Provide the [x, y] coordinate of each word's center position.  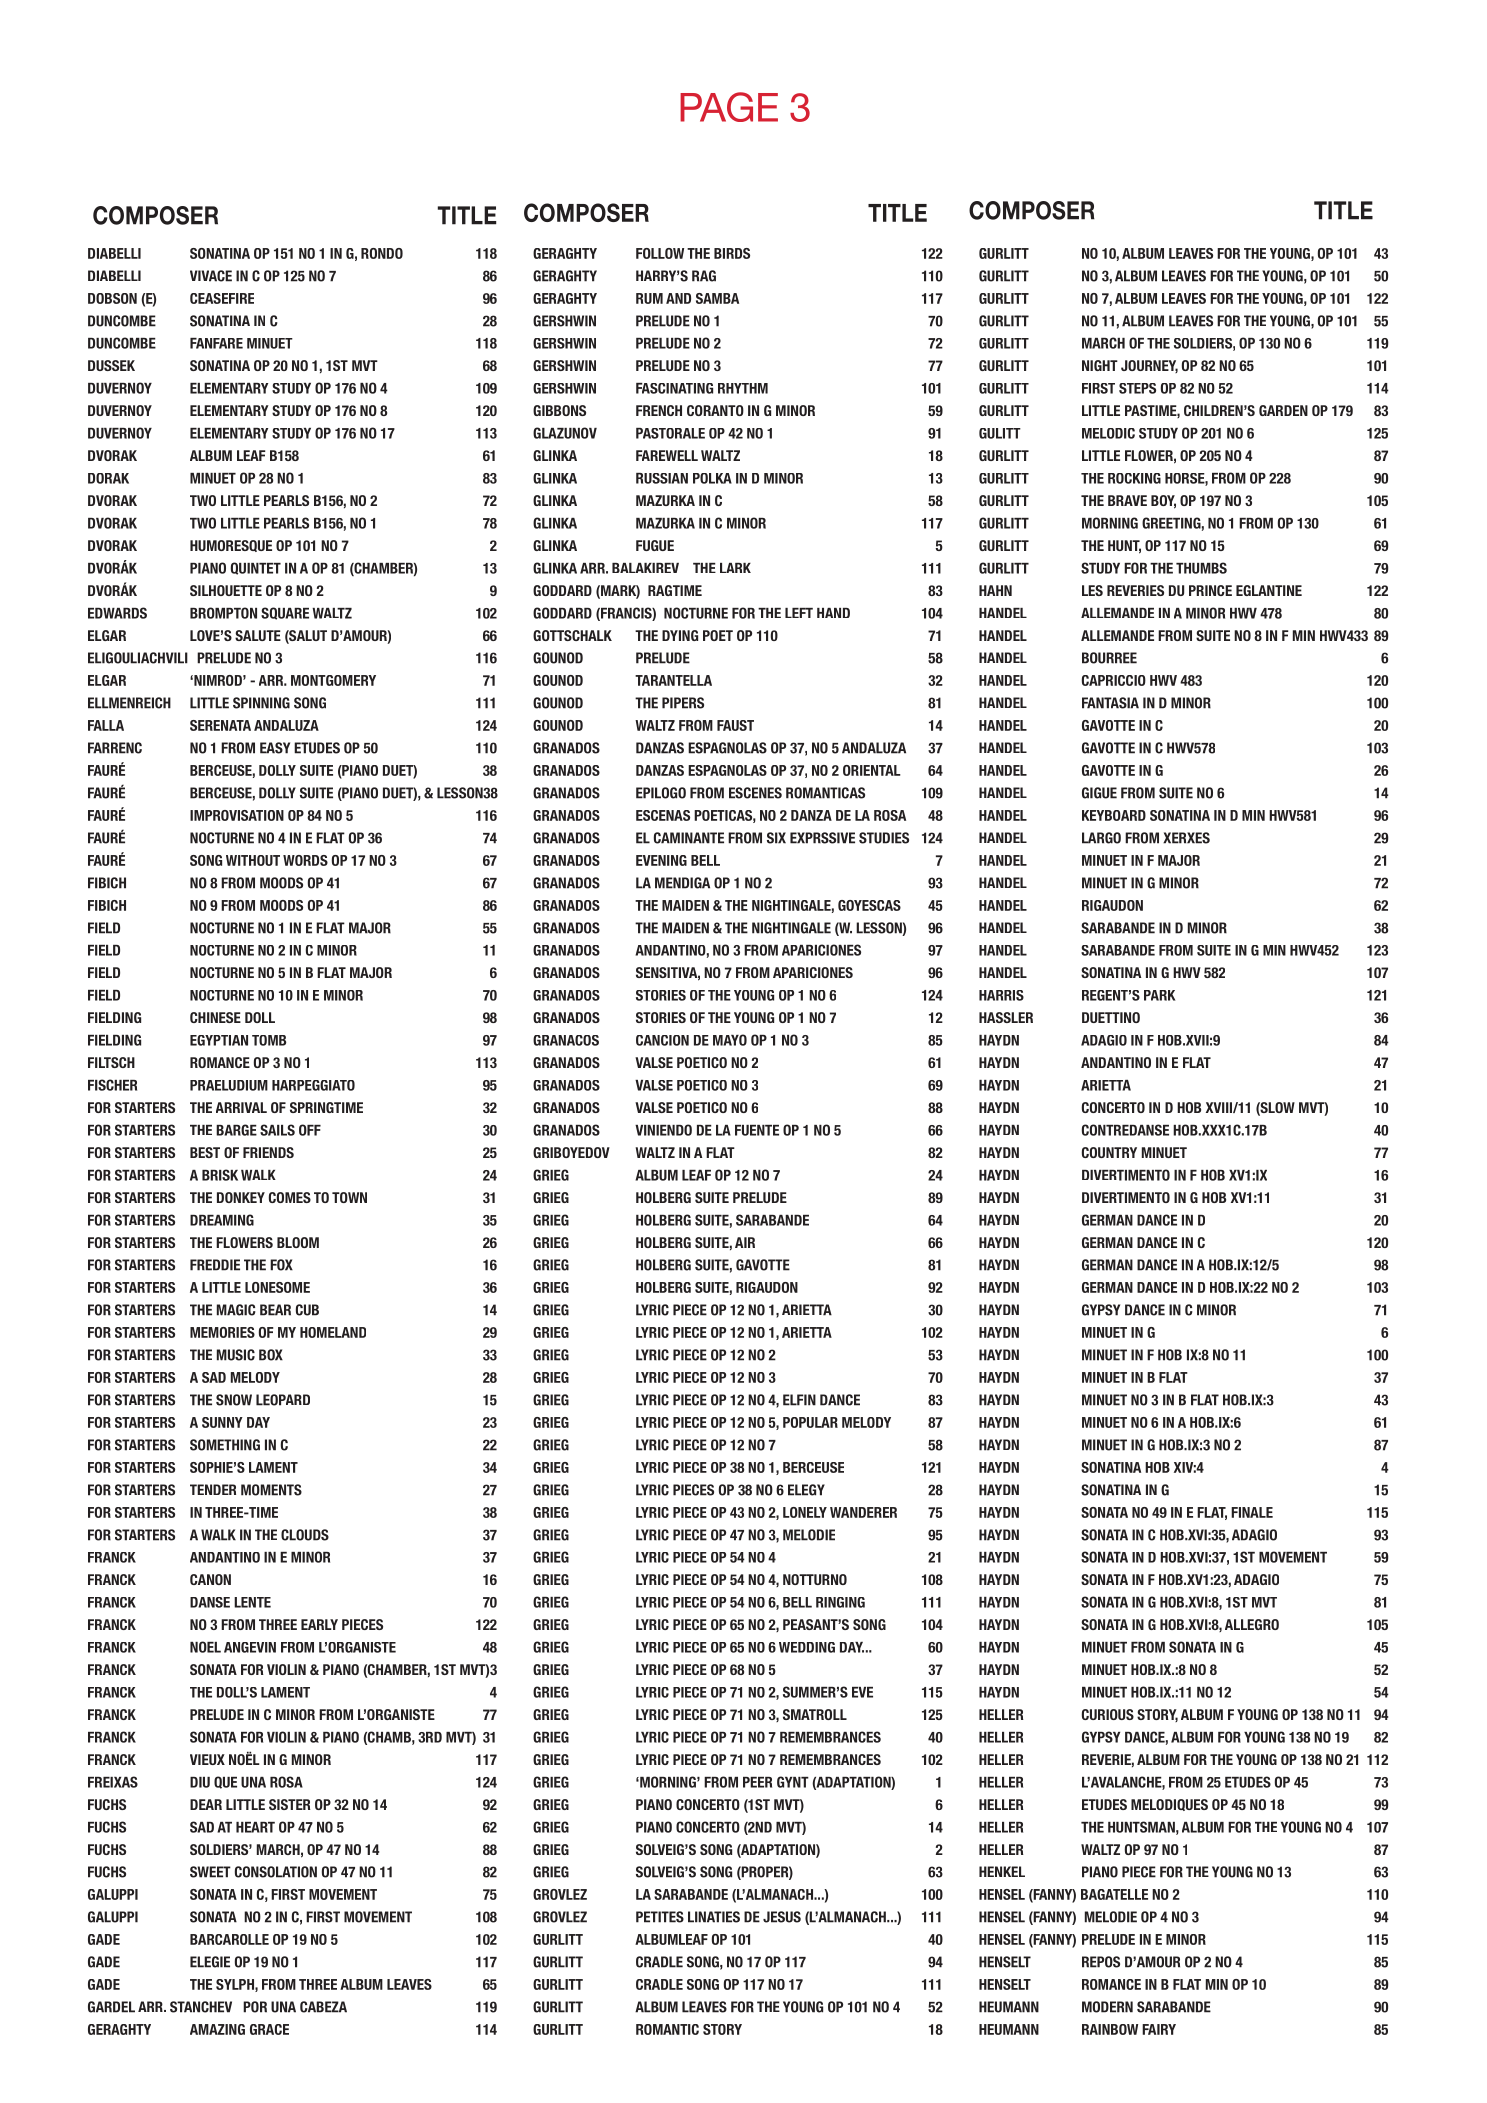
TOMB [269, 1040]
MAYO [730, 1040]
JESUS [782, 1917]
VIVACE [211, 276]
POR [255, 2007]
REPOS [1101, 1962]
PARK [1160, 995]
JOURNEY [1149, 366]
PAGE [729, 107]
